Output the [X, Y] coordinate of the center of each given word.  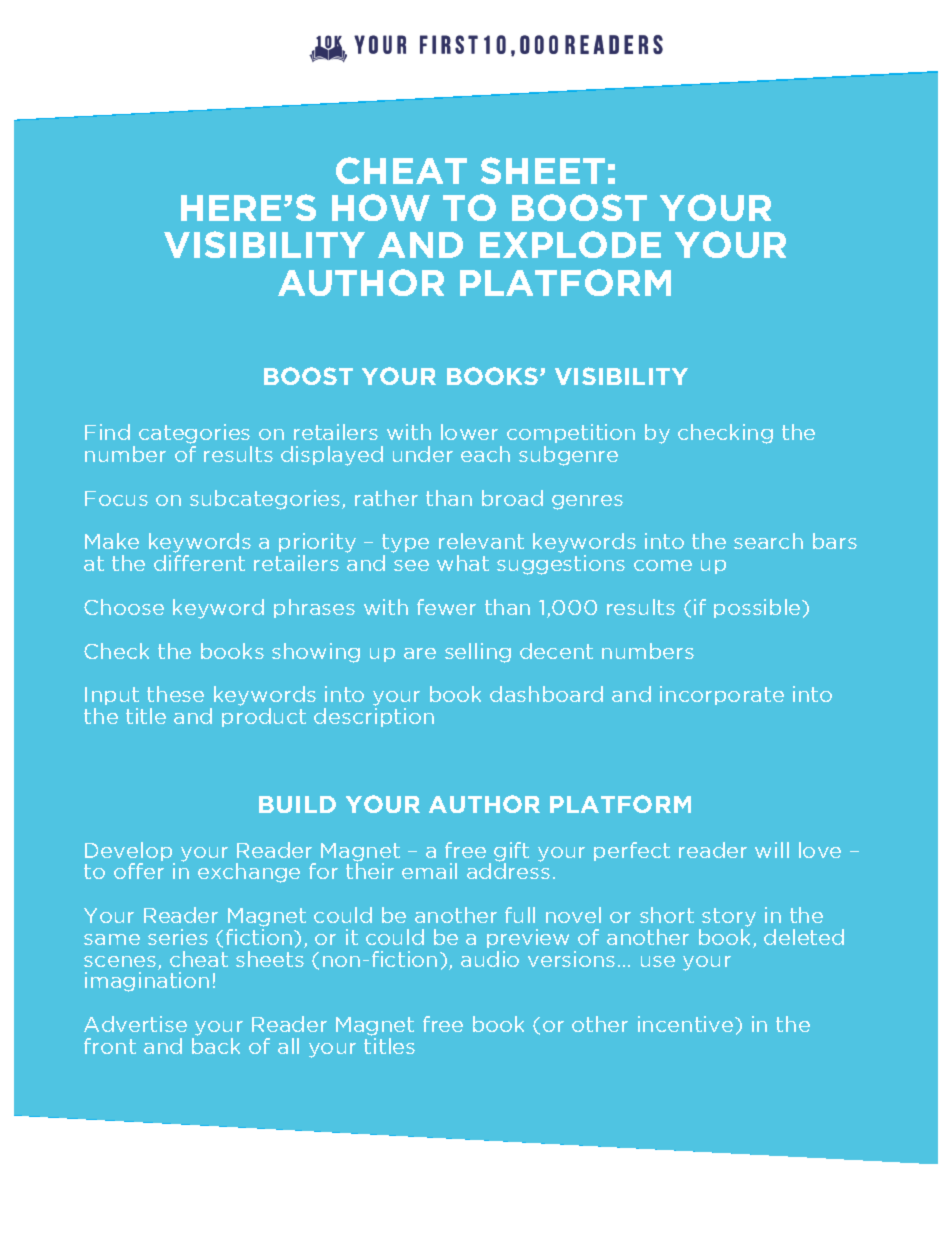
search [768, 541]
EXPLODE [570, 244]
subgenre [568, 456]
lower [469, 432]
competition [571, 435]
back [216, 1046]
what [463, 563]
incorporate [722, 695]
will [772, 850]
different [199, 563]
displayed [332, 456]
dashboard [546, 694]
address [508, 871]
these [175, 694]
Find [107, 432]
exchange [249, 873]
